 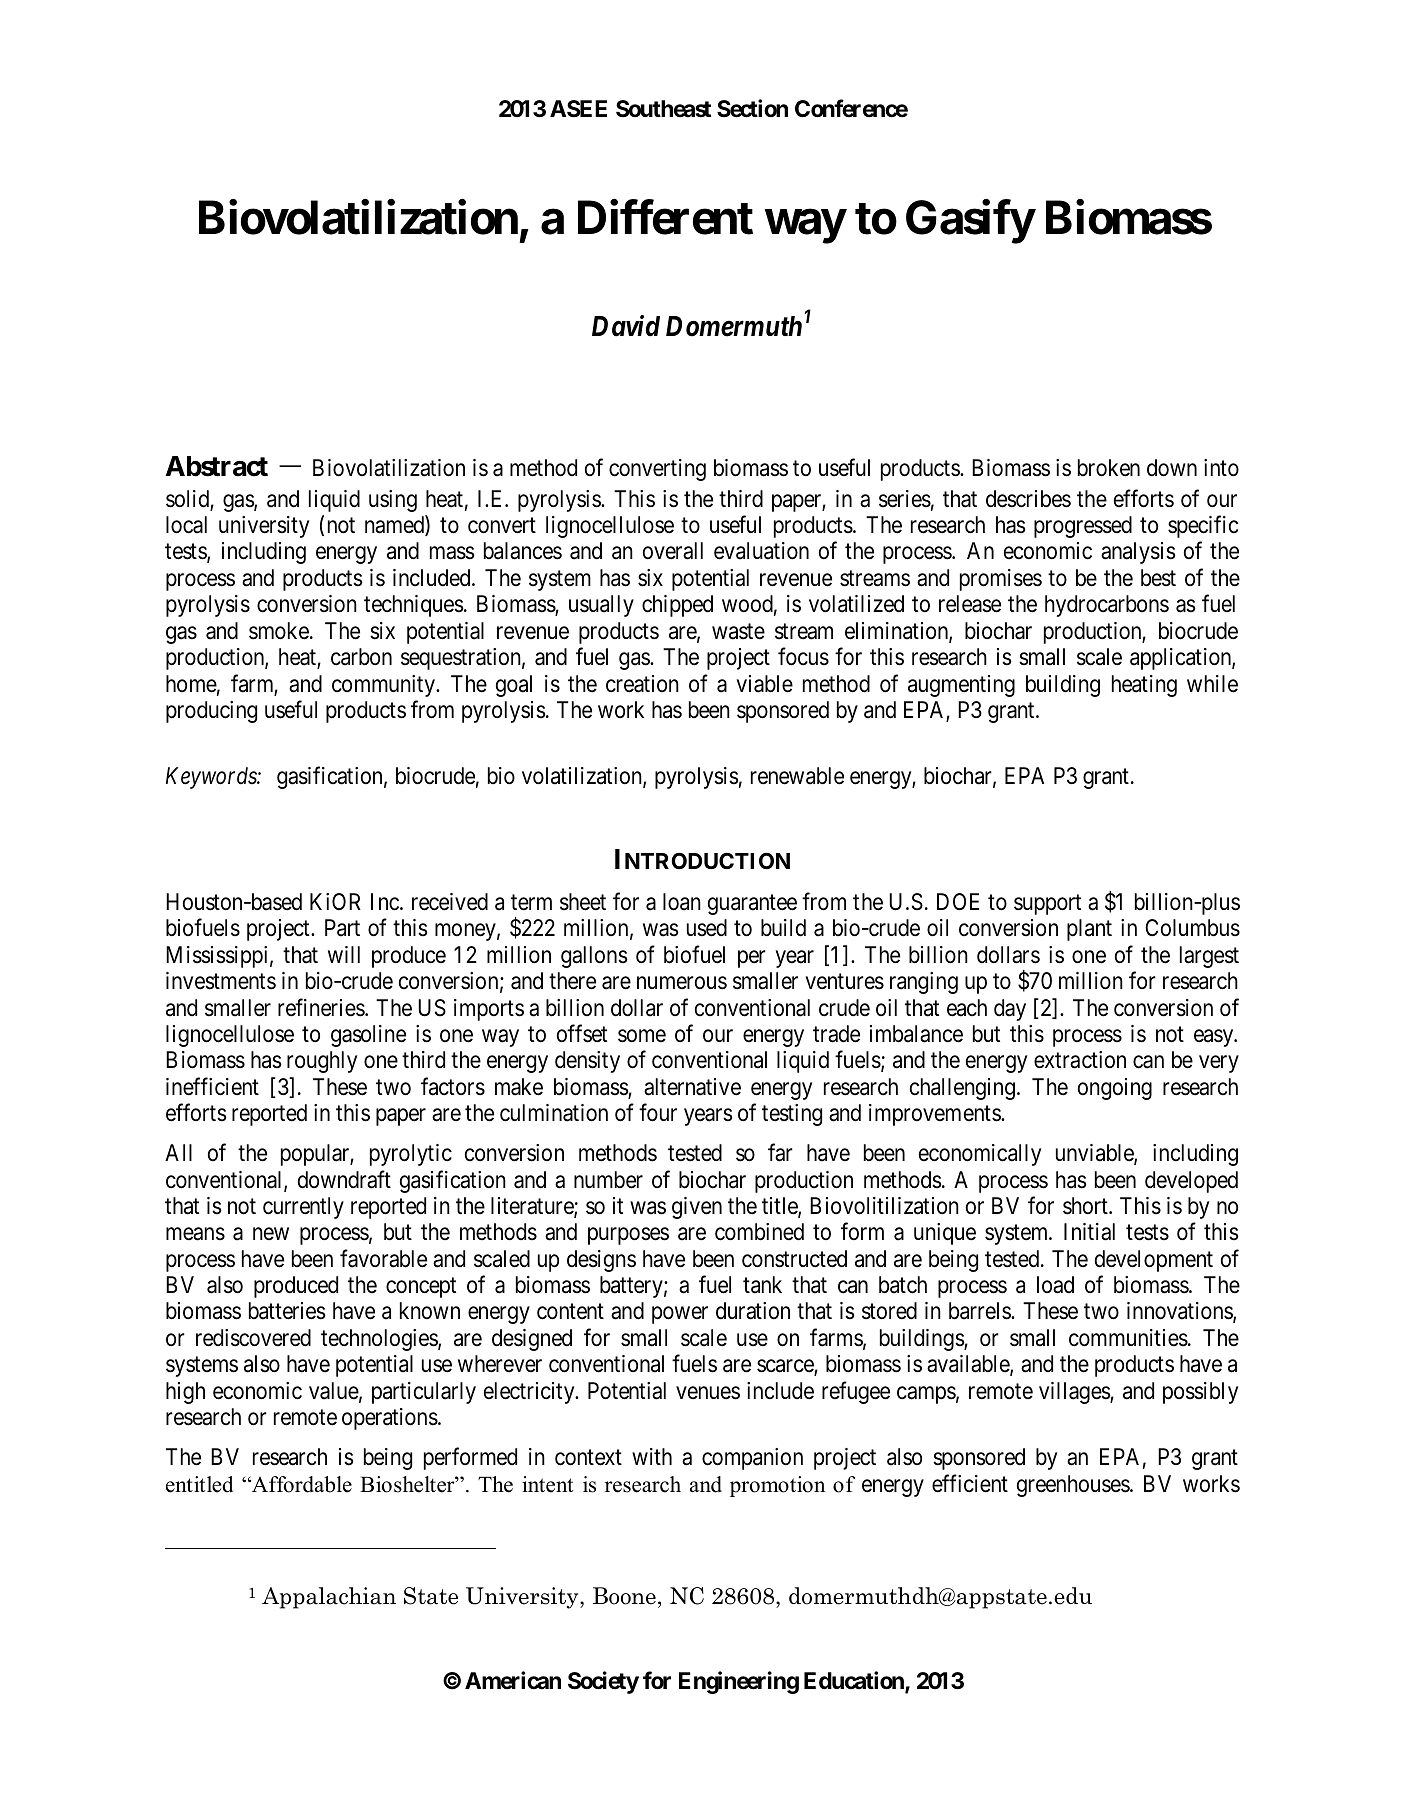 What do you see at coordinates (855, 1681) in the screenshot?
I see `Education` at bounding box center [855, 1681].
